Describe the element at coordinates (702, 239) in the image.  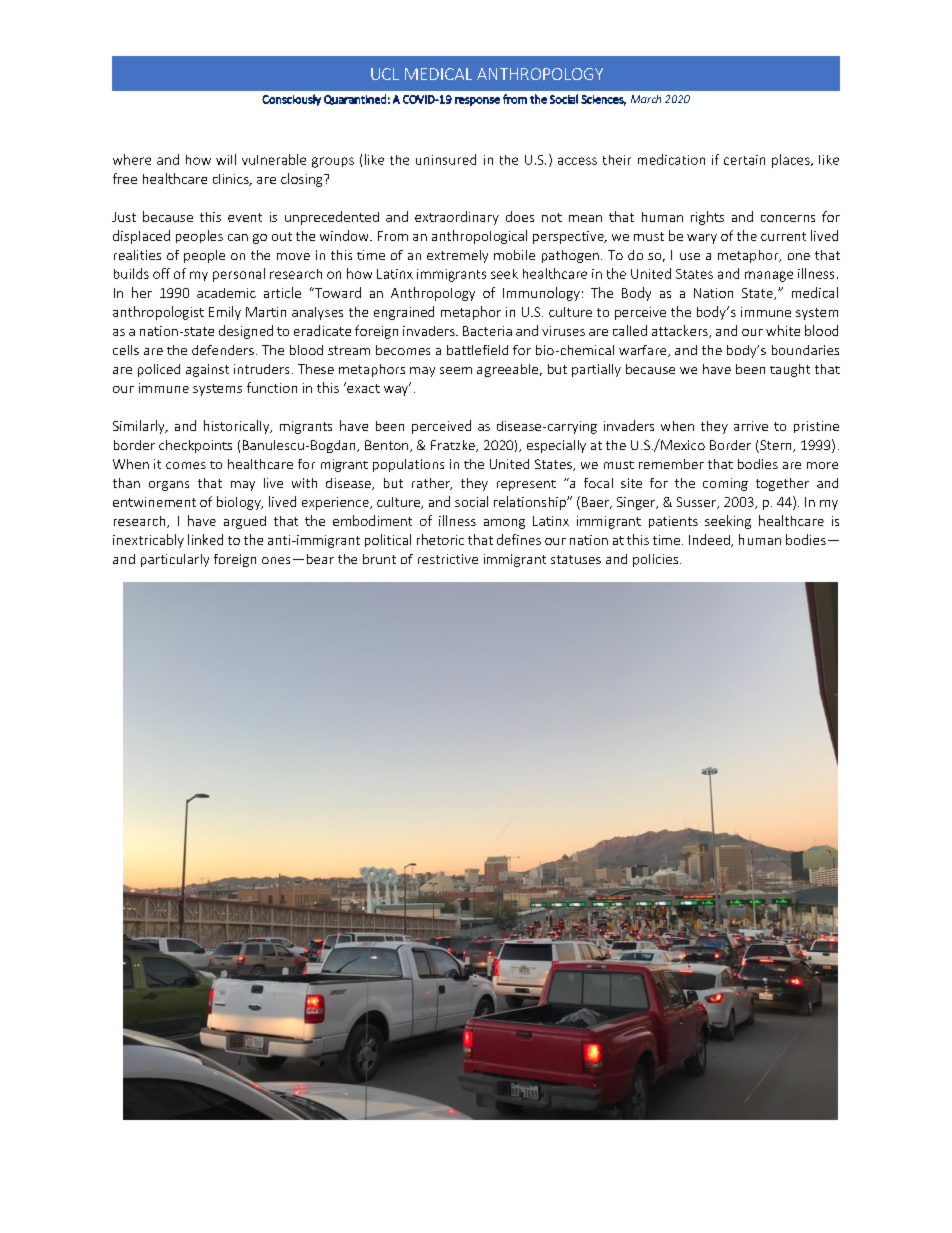
I see `wary` at that location.
